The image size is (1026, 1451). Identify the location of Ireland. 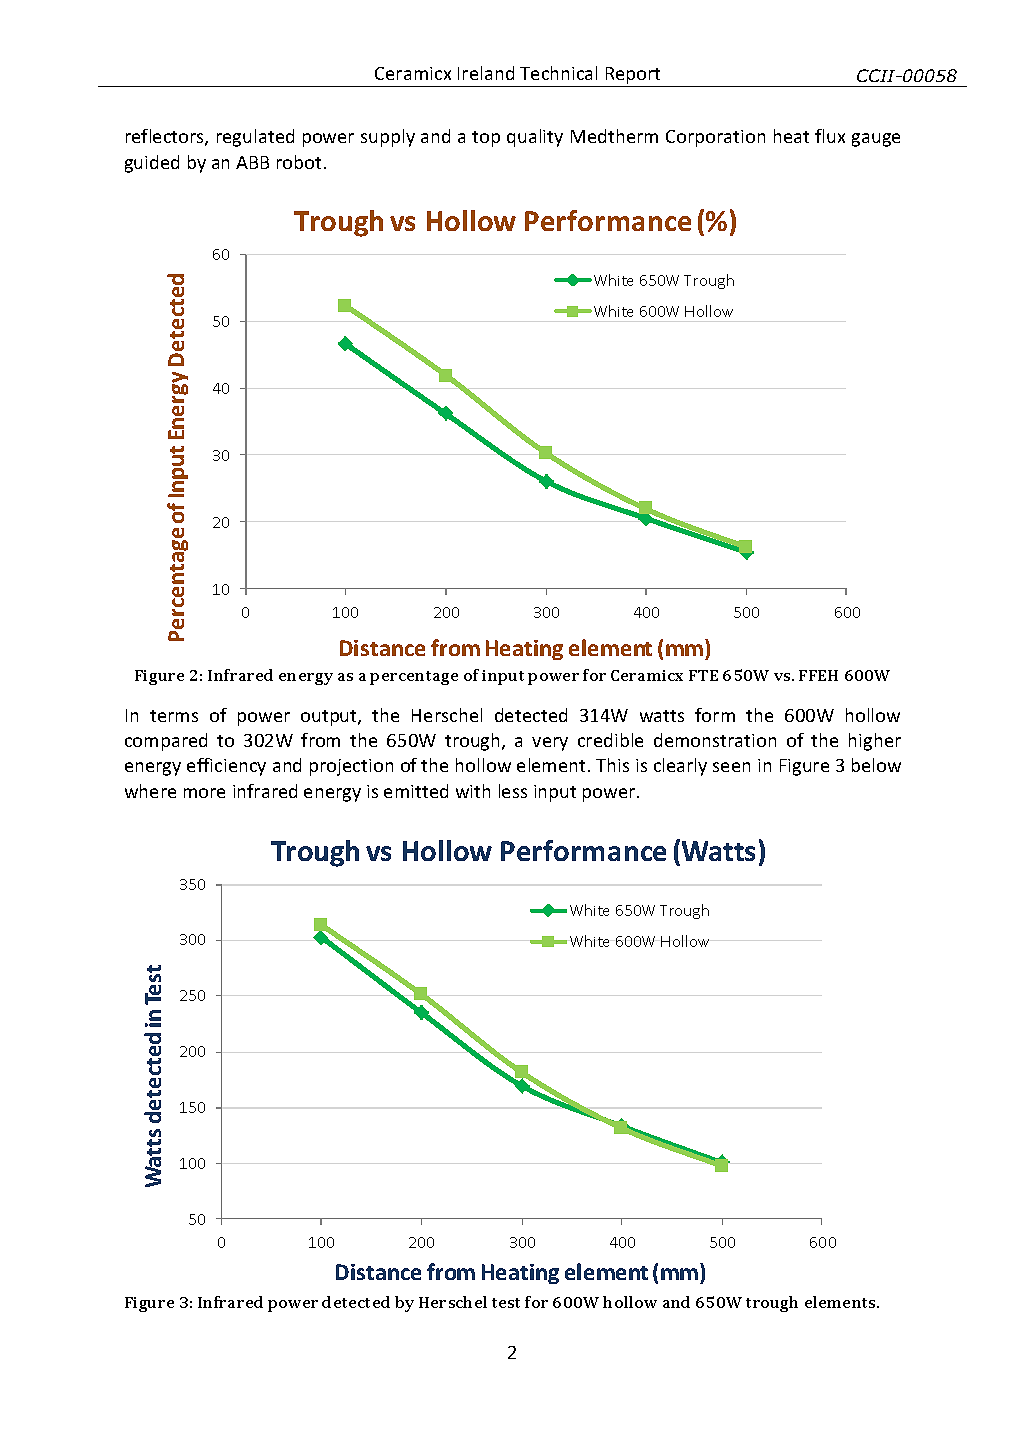
(486, 73).
